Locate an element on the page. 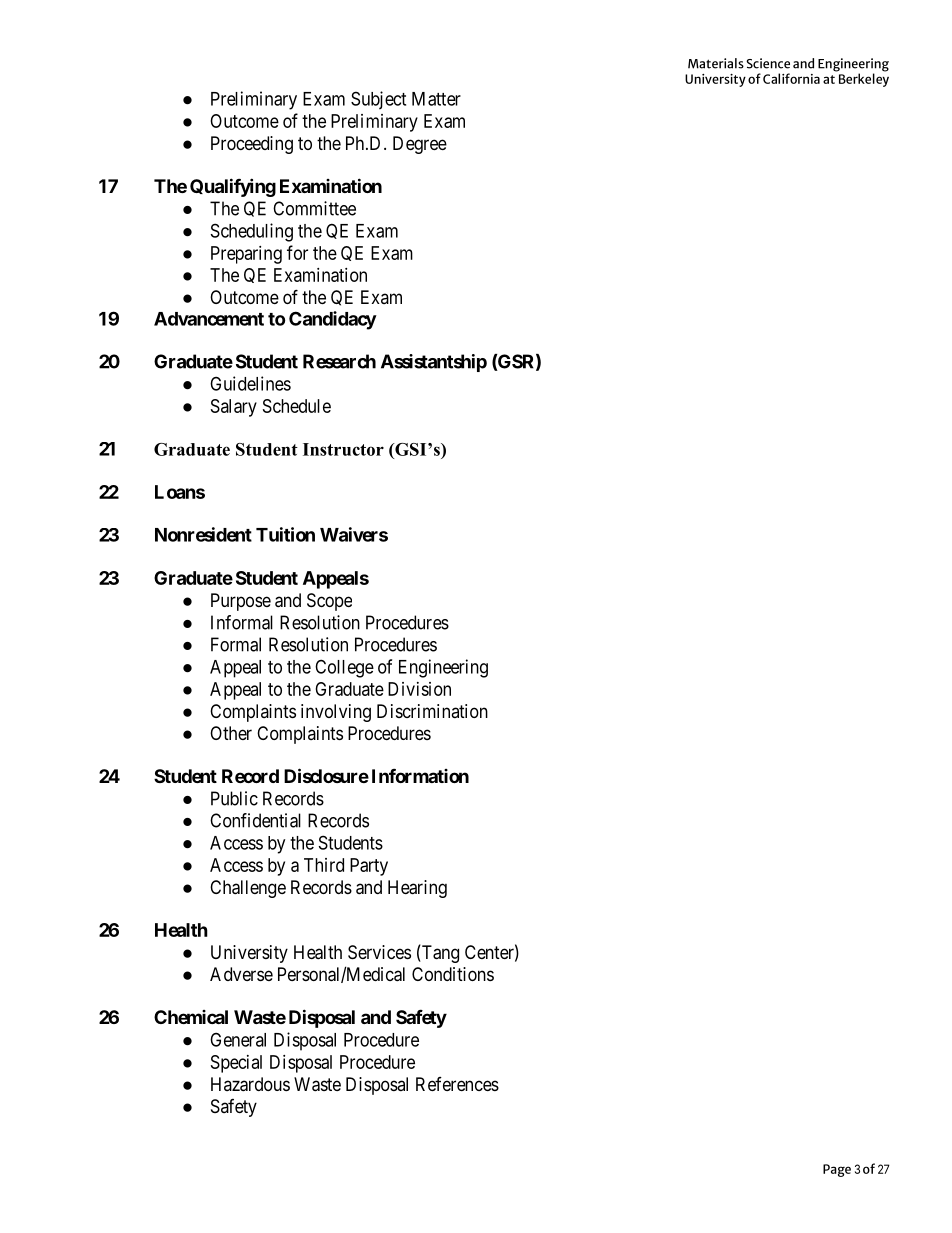 This image has height=1233, width=952. Matter is located at coordinates (436, 99).
